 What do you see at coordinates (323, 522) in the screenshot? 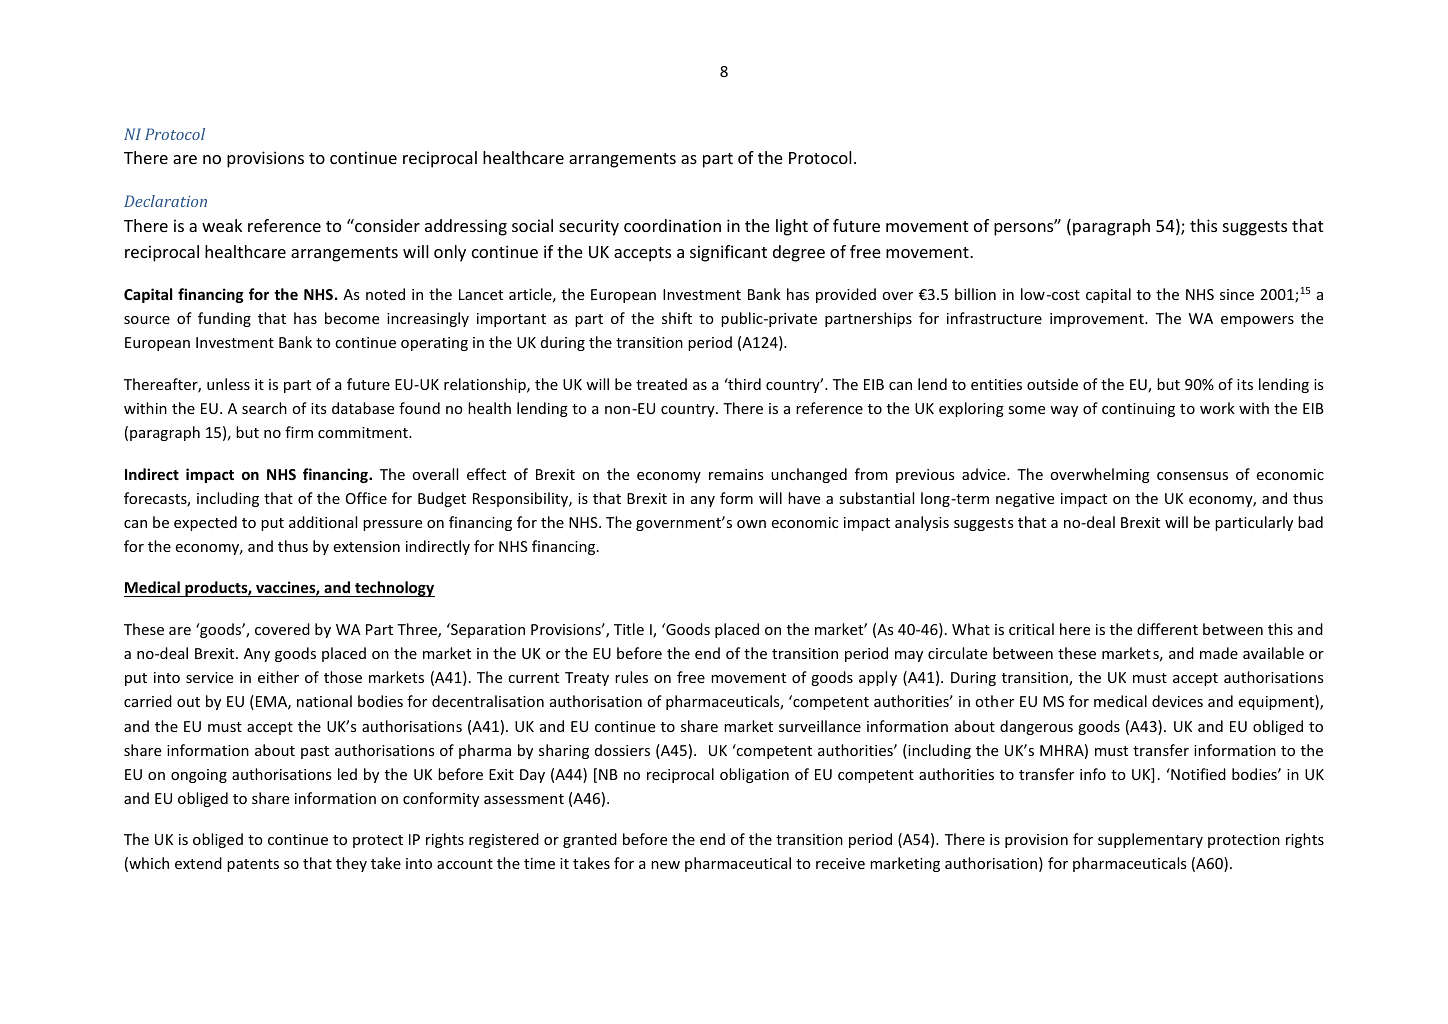
I see `additional` at bounding box center [323, 522].
